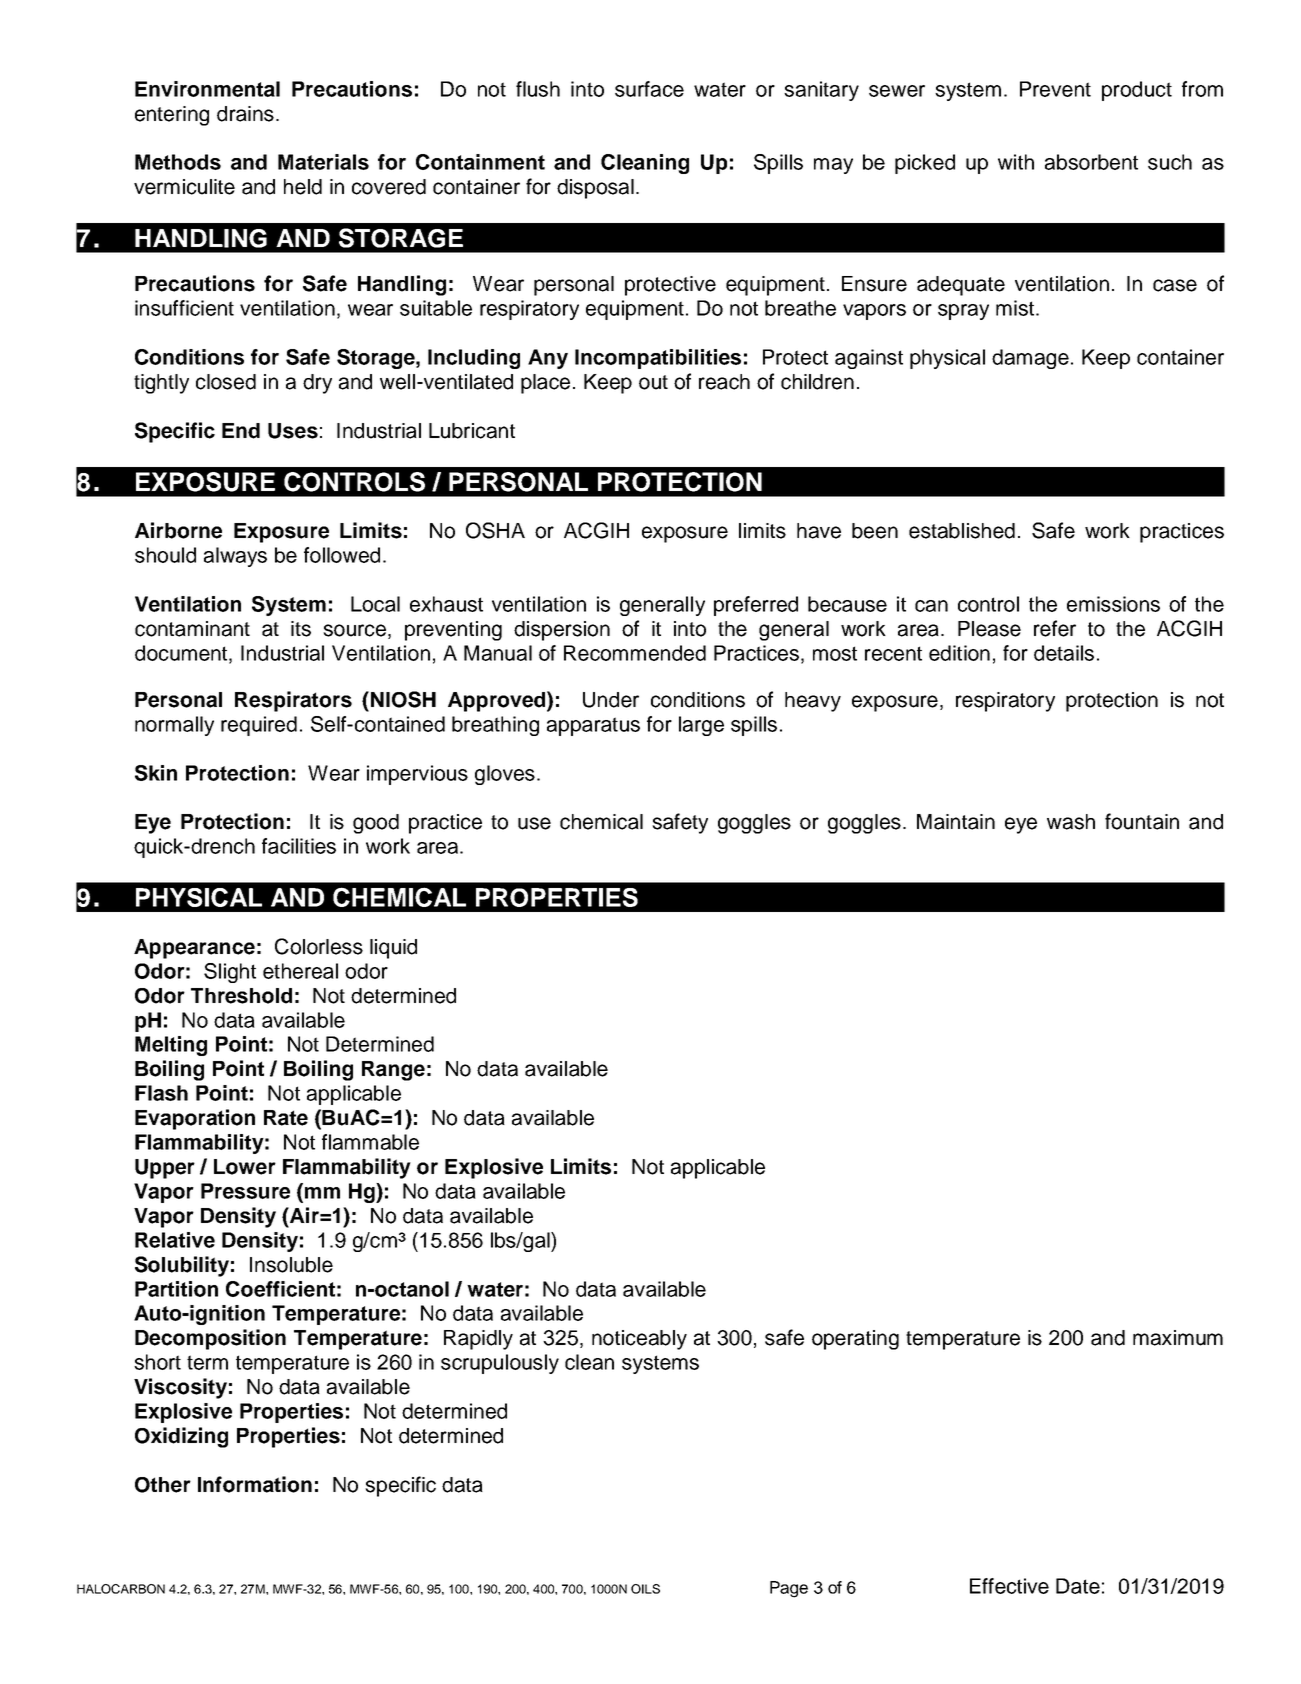 This screenshot has height=1684, width=1301. Describe the element at coordinates (245, 114) in the screenshot. I see `drains` at that location.
